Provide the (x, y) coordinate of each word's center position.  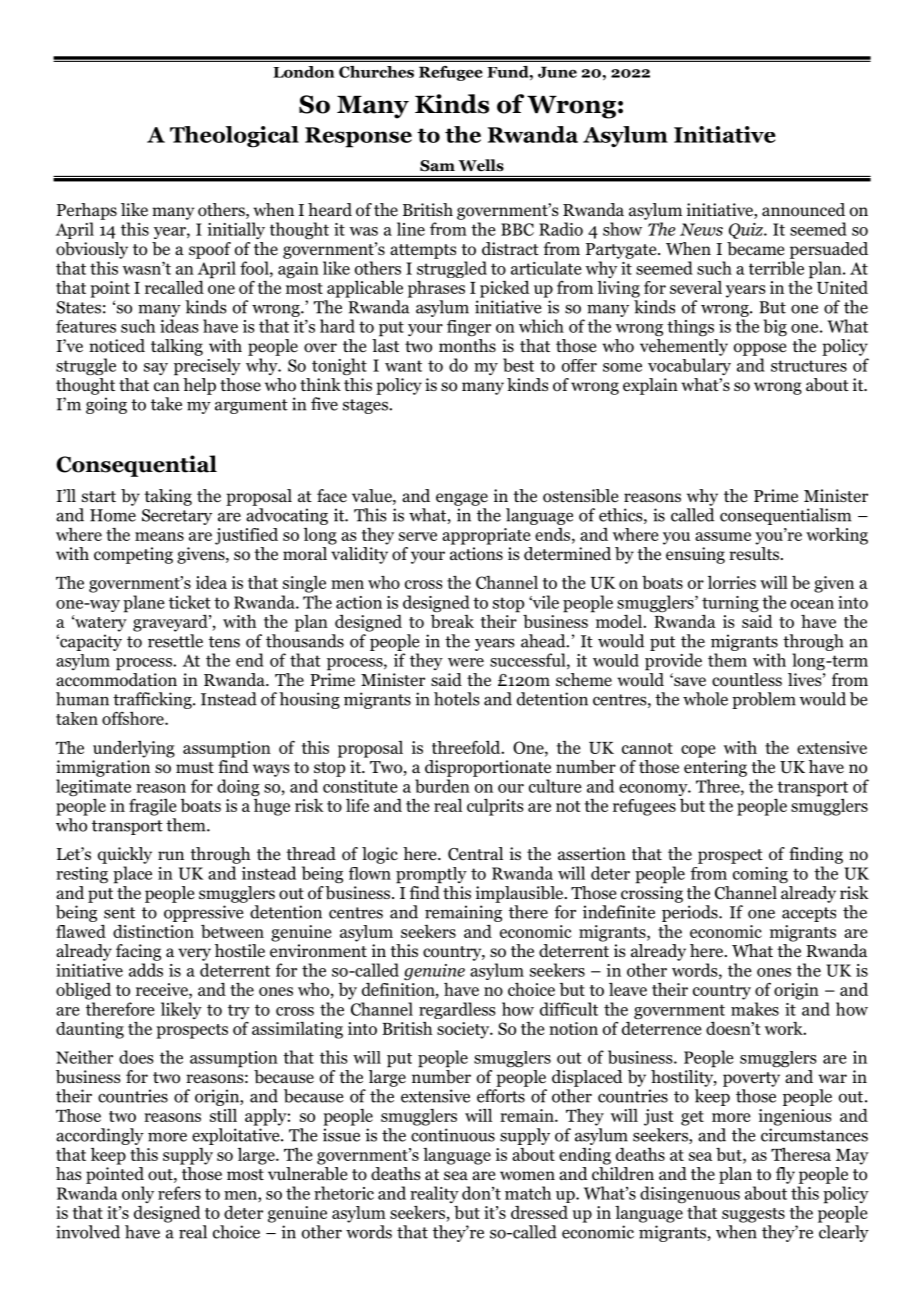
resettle (175, 641)
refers (179, 1193)
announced (803, 210)
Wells (481, 165)
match (528, 1193)
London (304, 72)
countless (747, 680)
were (466, 662)
